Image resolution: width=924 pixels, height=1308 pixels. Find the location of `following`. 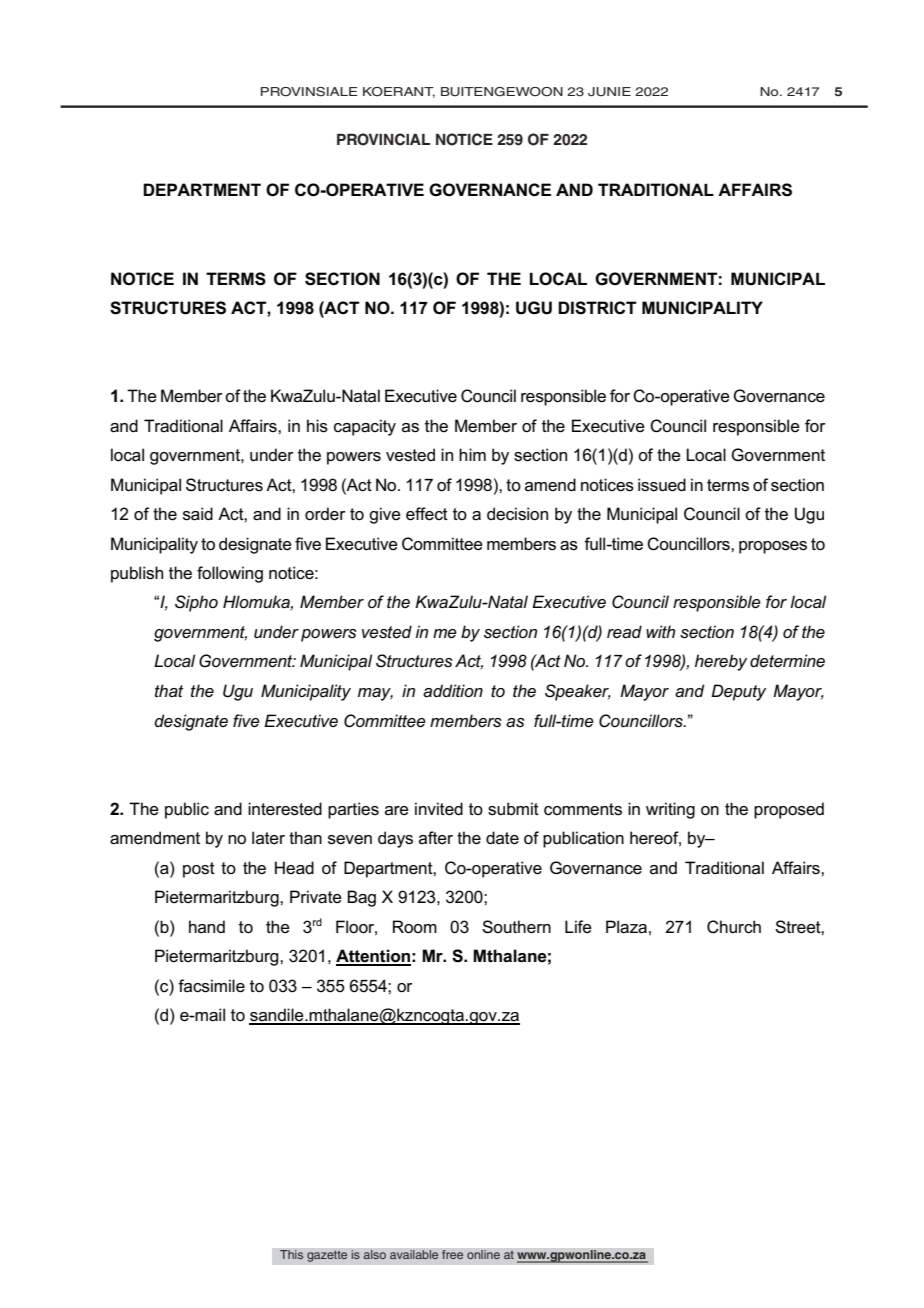

following is located at coordinates (230, 574).
